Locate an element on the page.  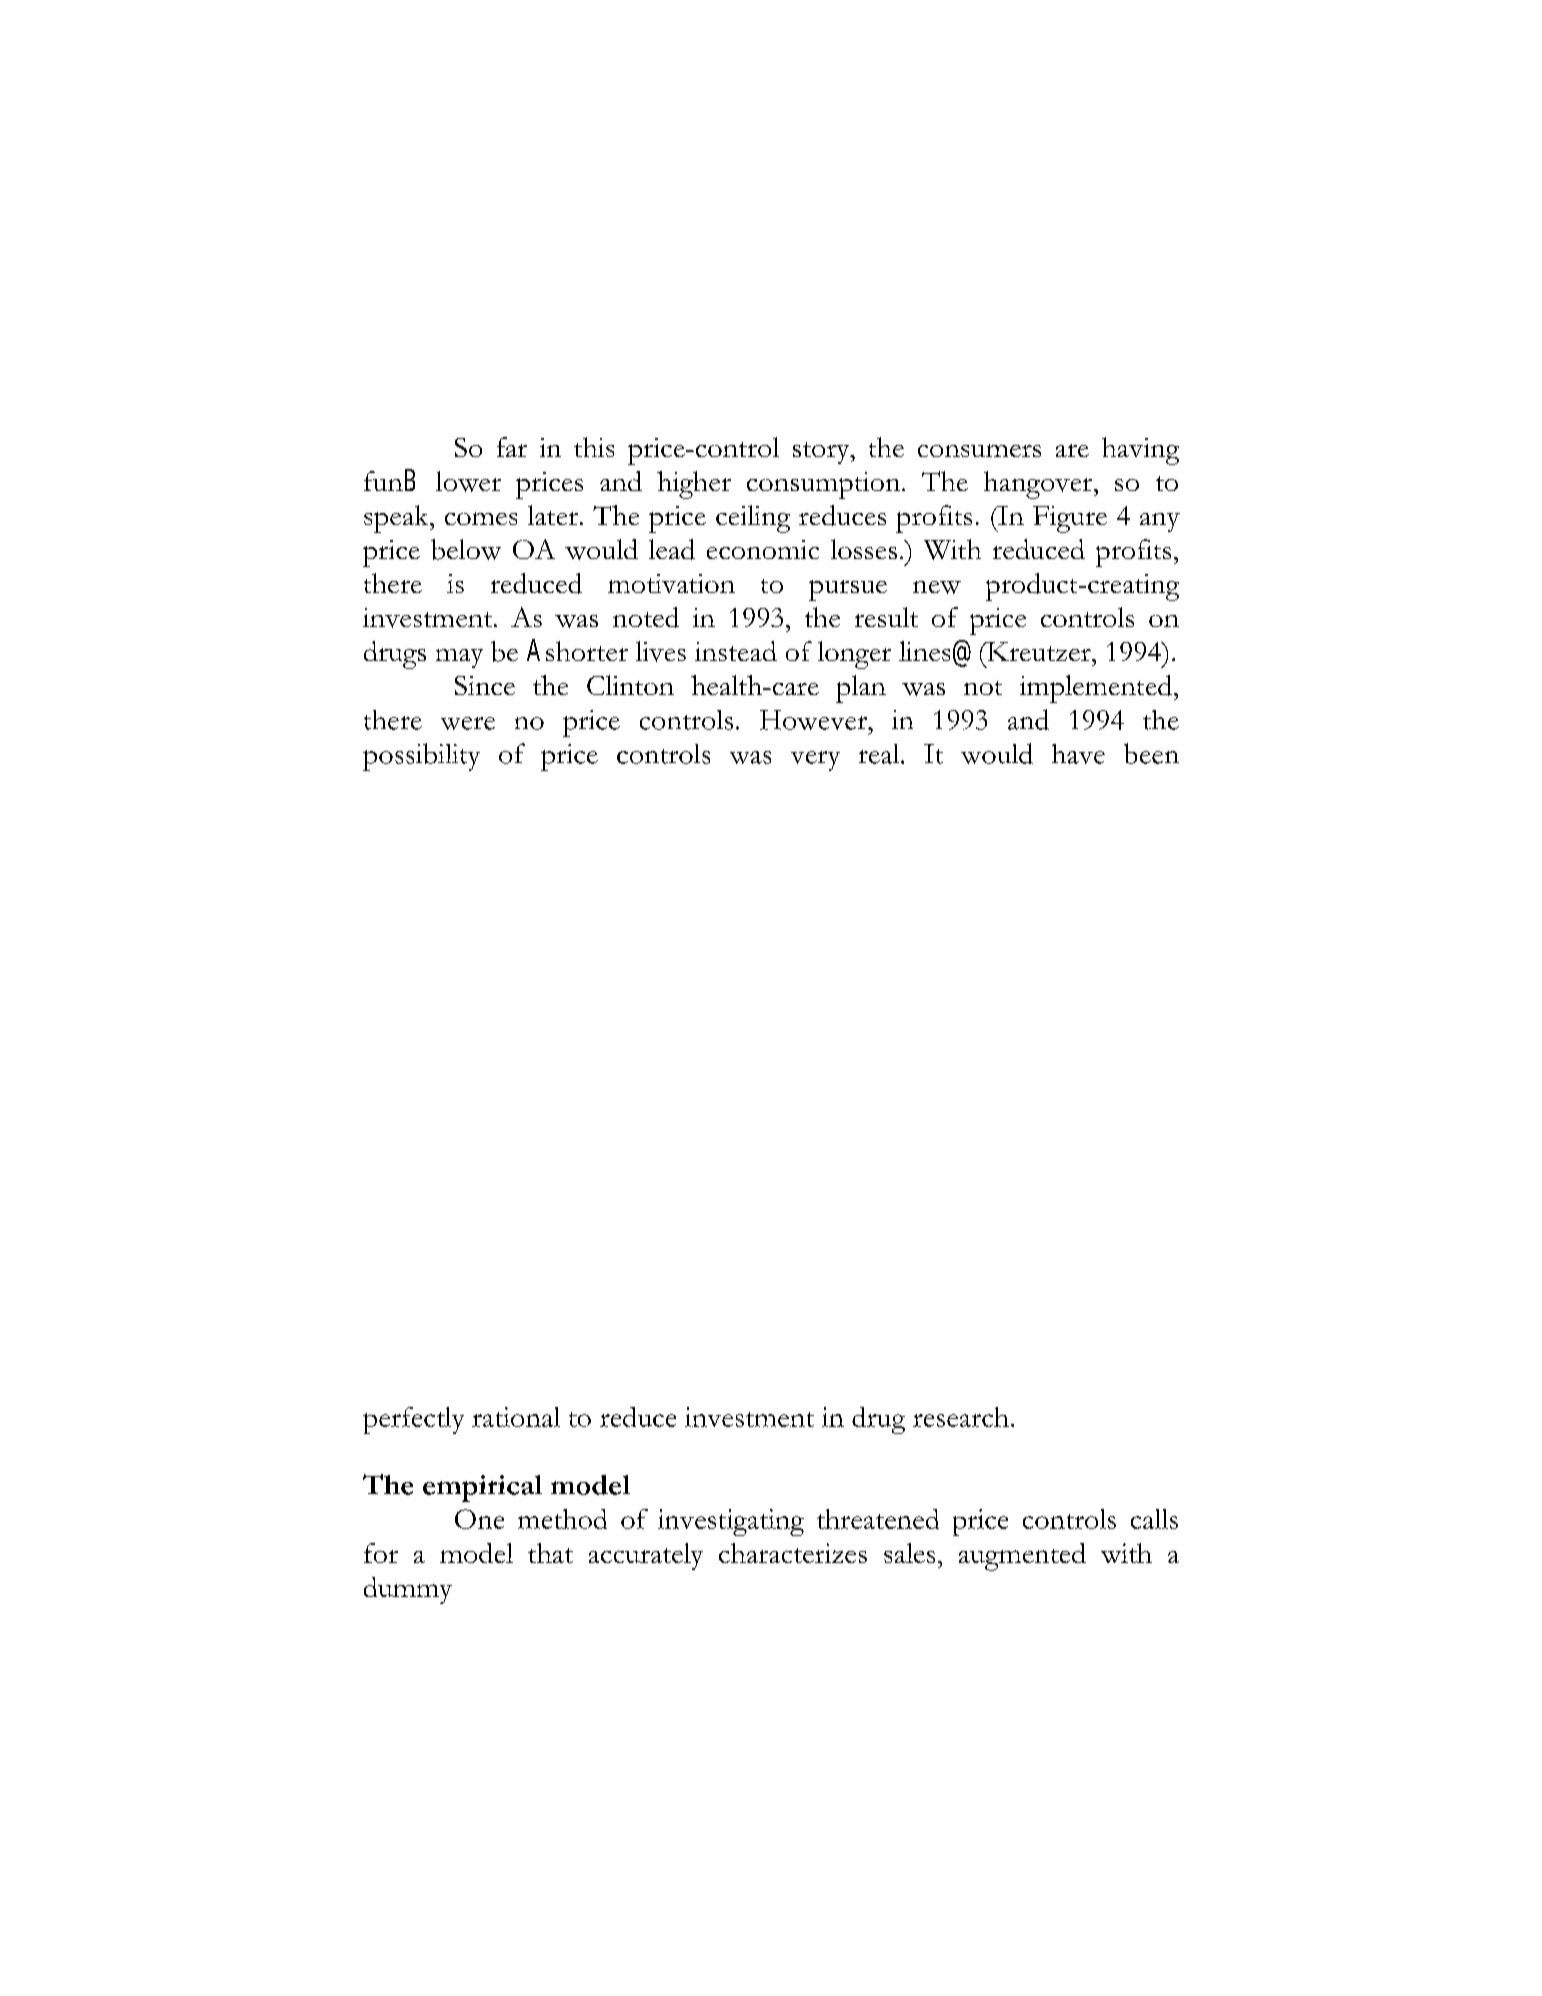
hangover is located at coordinates (1039, 485).
